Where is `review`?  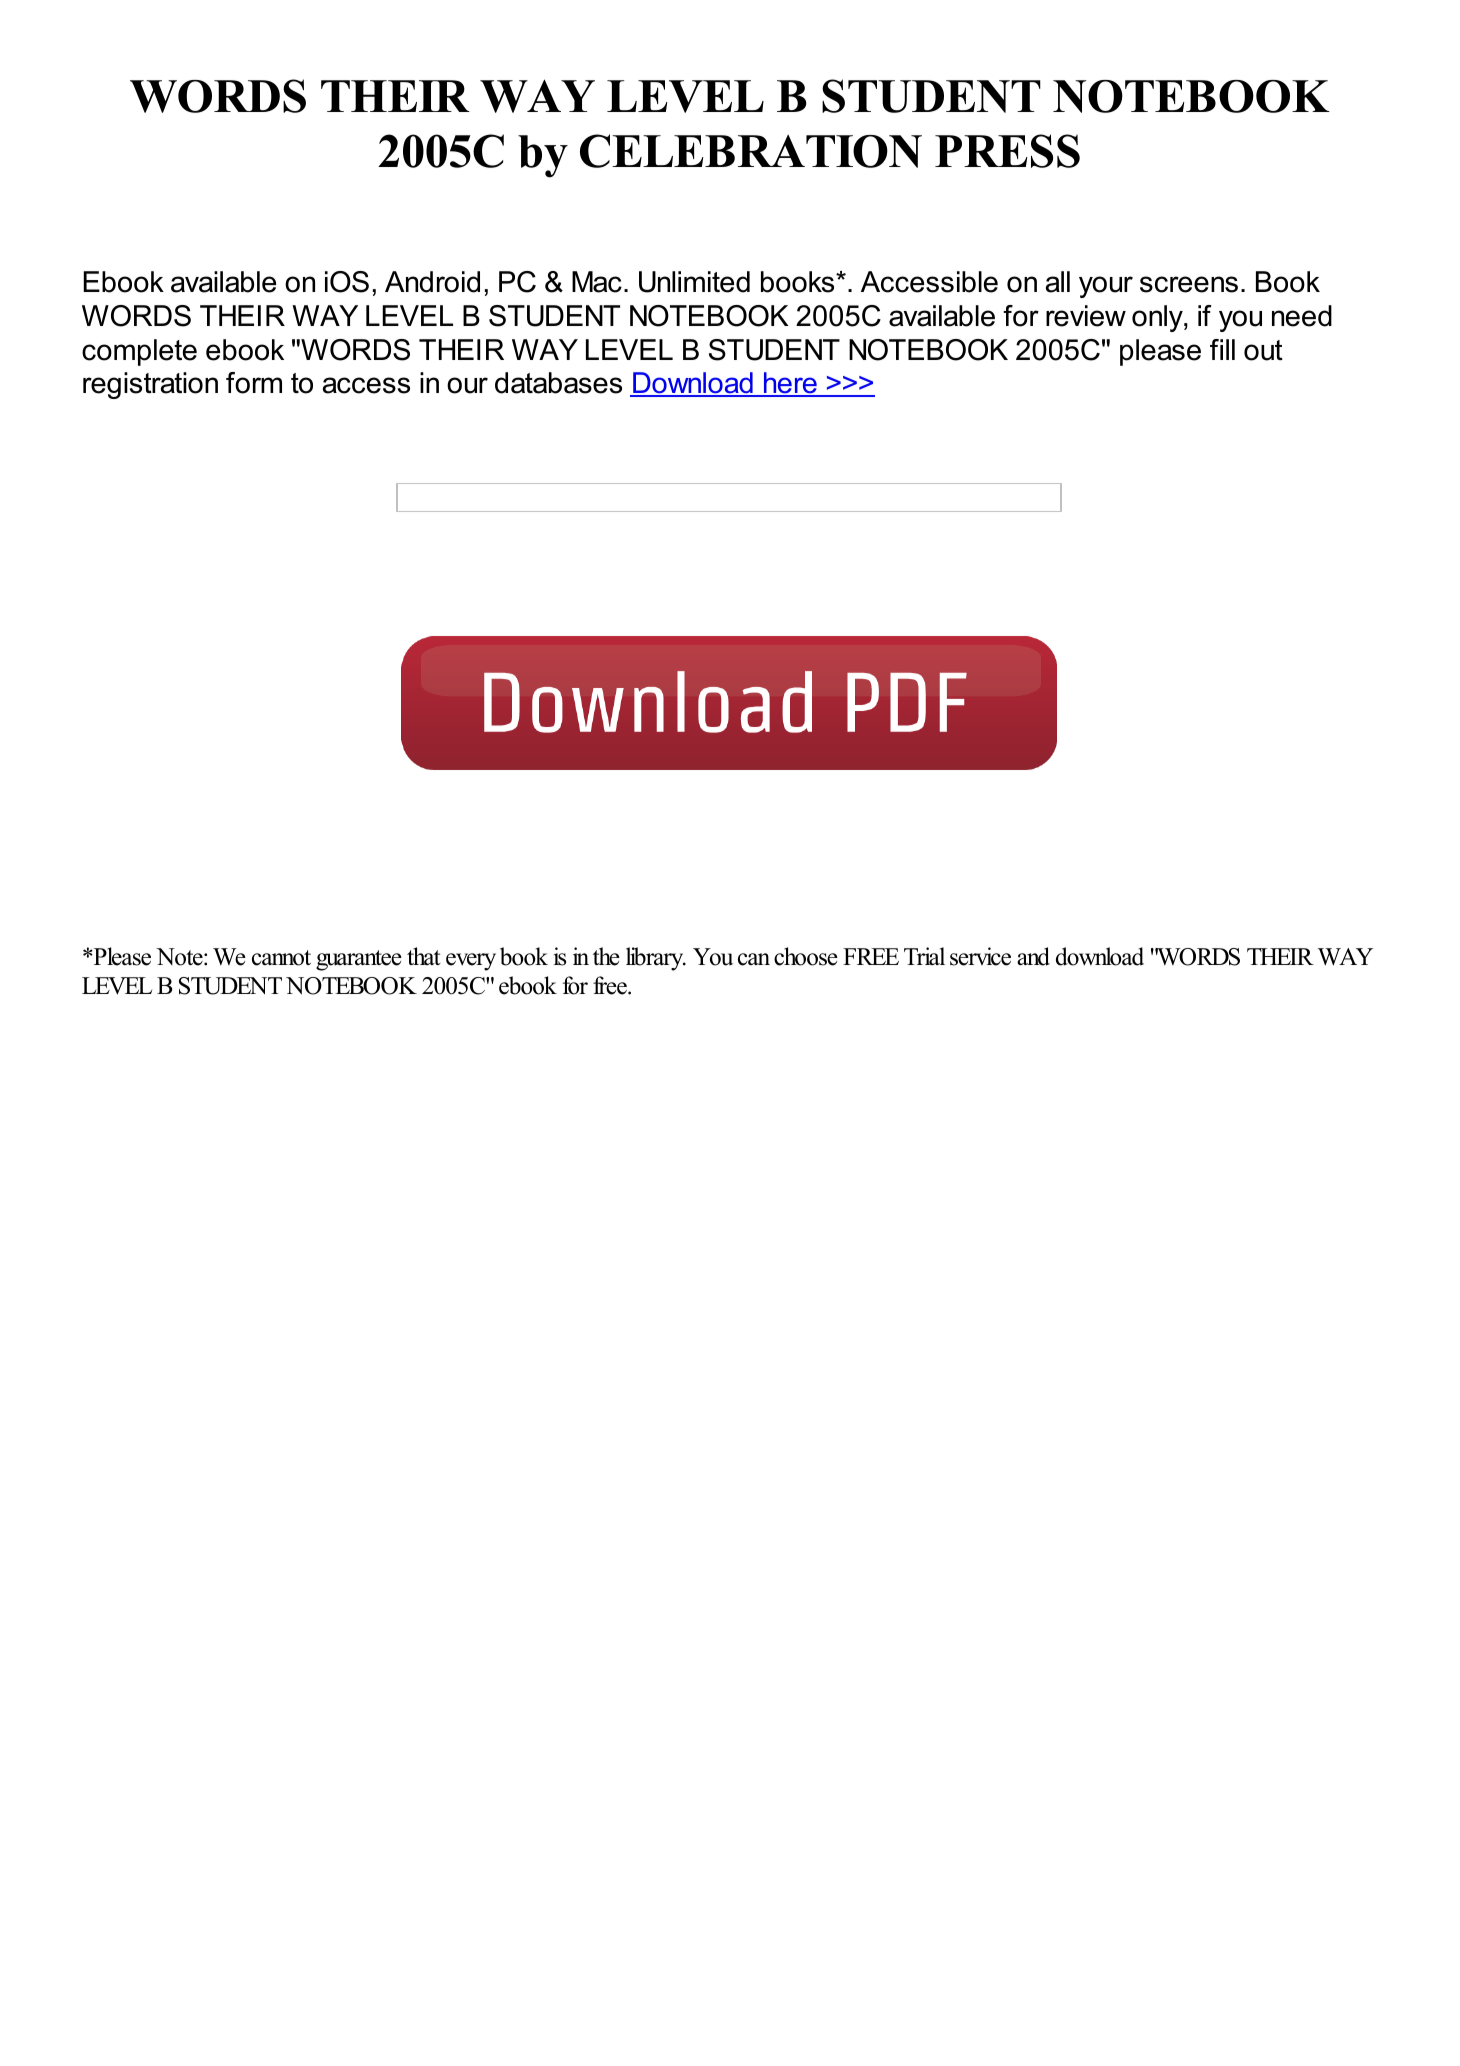
review is located at coordinates (1086, 316).
